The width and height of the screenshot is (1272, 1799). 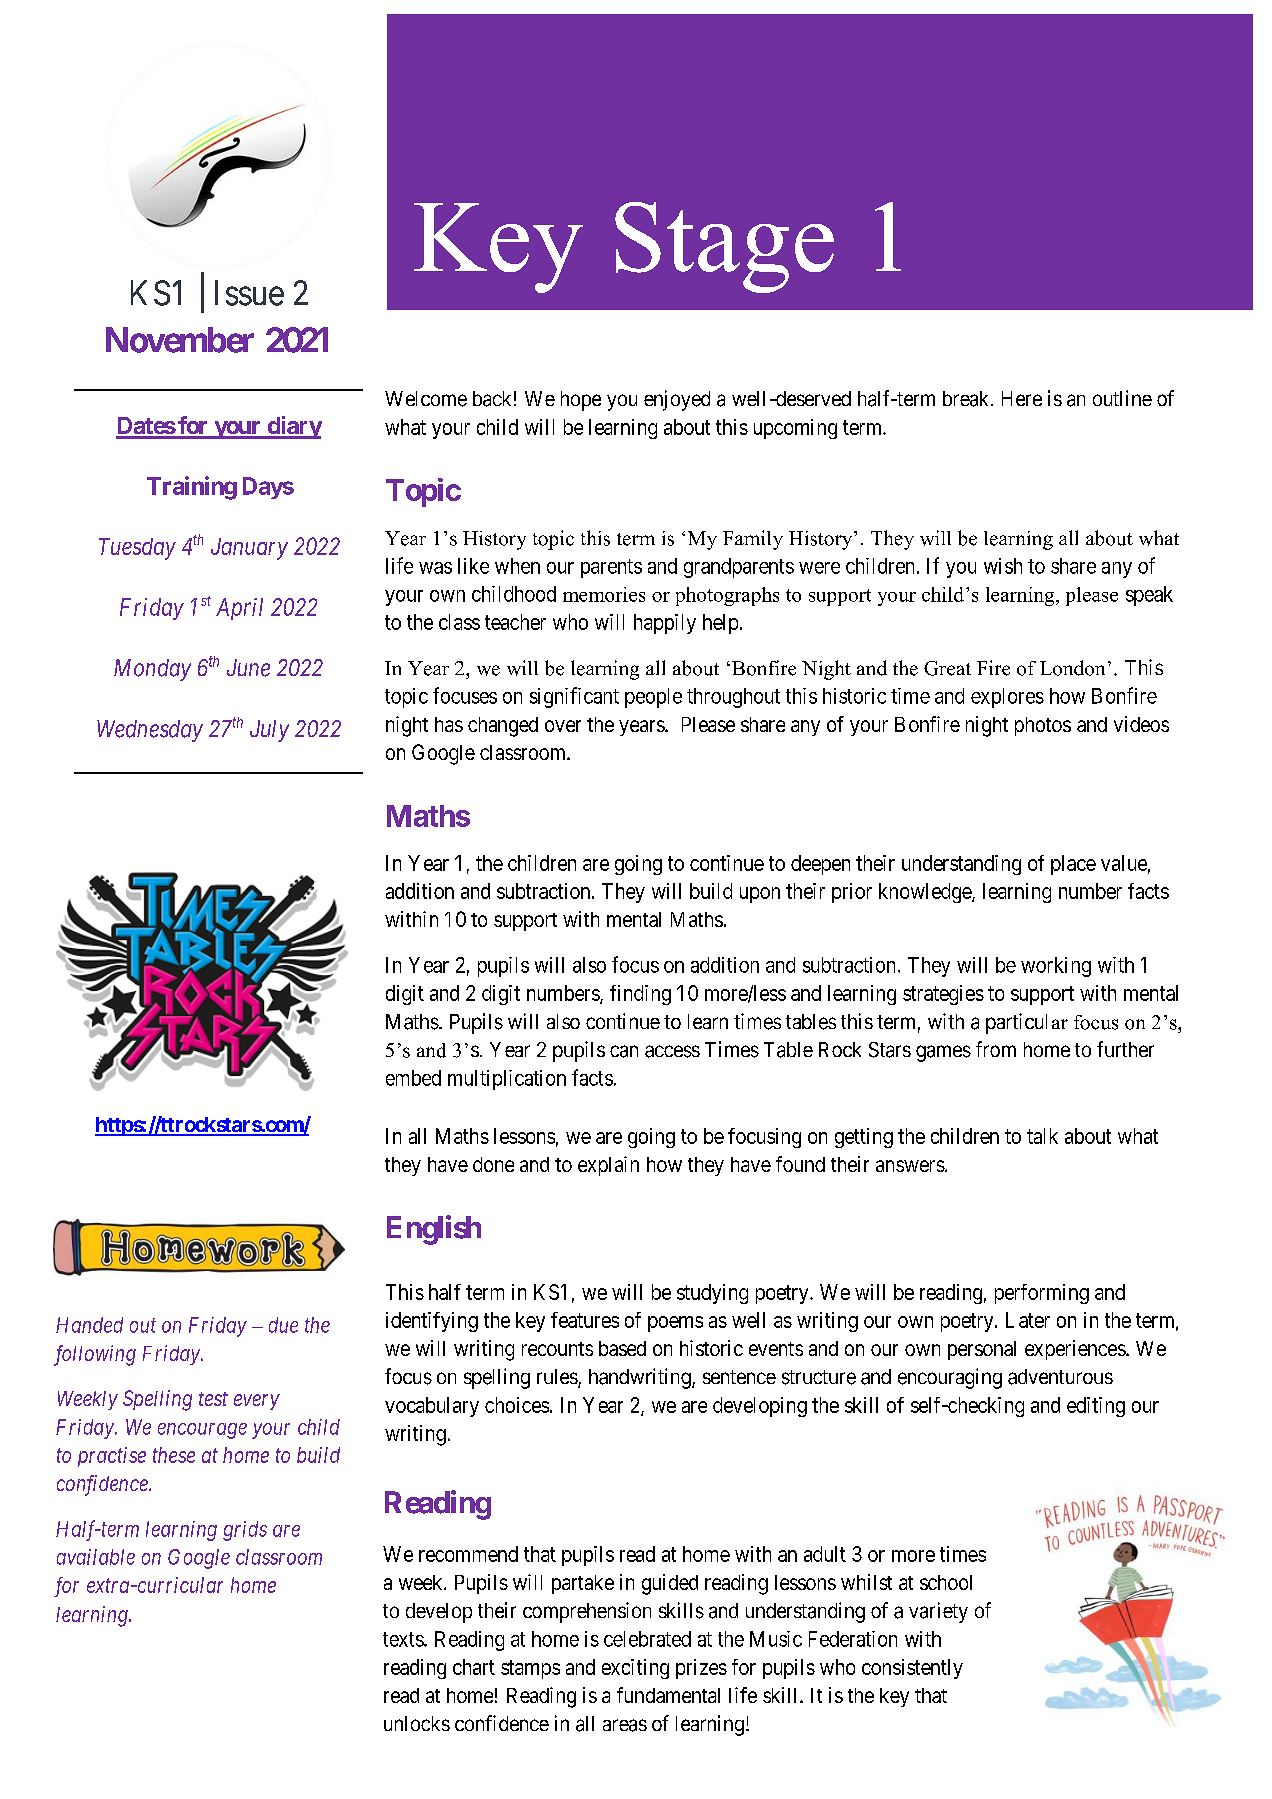 What do you see at coordinates (269, 731) in the screenshot?
I see `July` at bounding box center [269, 731].
